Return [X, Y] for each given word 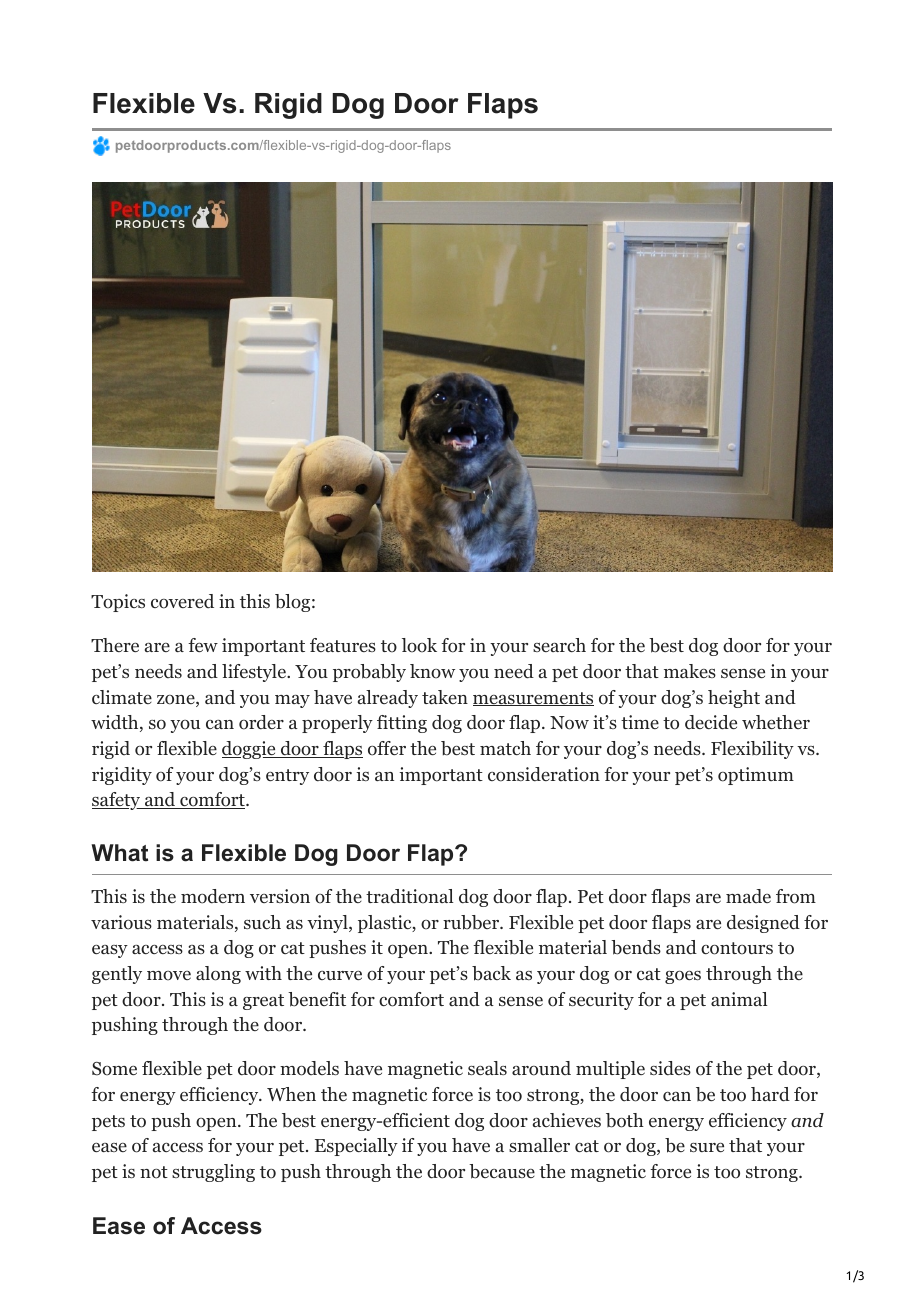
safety [117, 801]
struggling [213, 1173]
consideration [544, 774]
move [169, 976]
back [491, 973]
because [502, 1171]
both [625, 1120]
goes [683, 977]
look [419, 645]
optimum [756, 776]
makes [690, 671]
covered [182, 601]
